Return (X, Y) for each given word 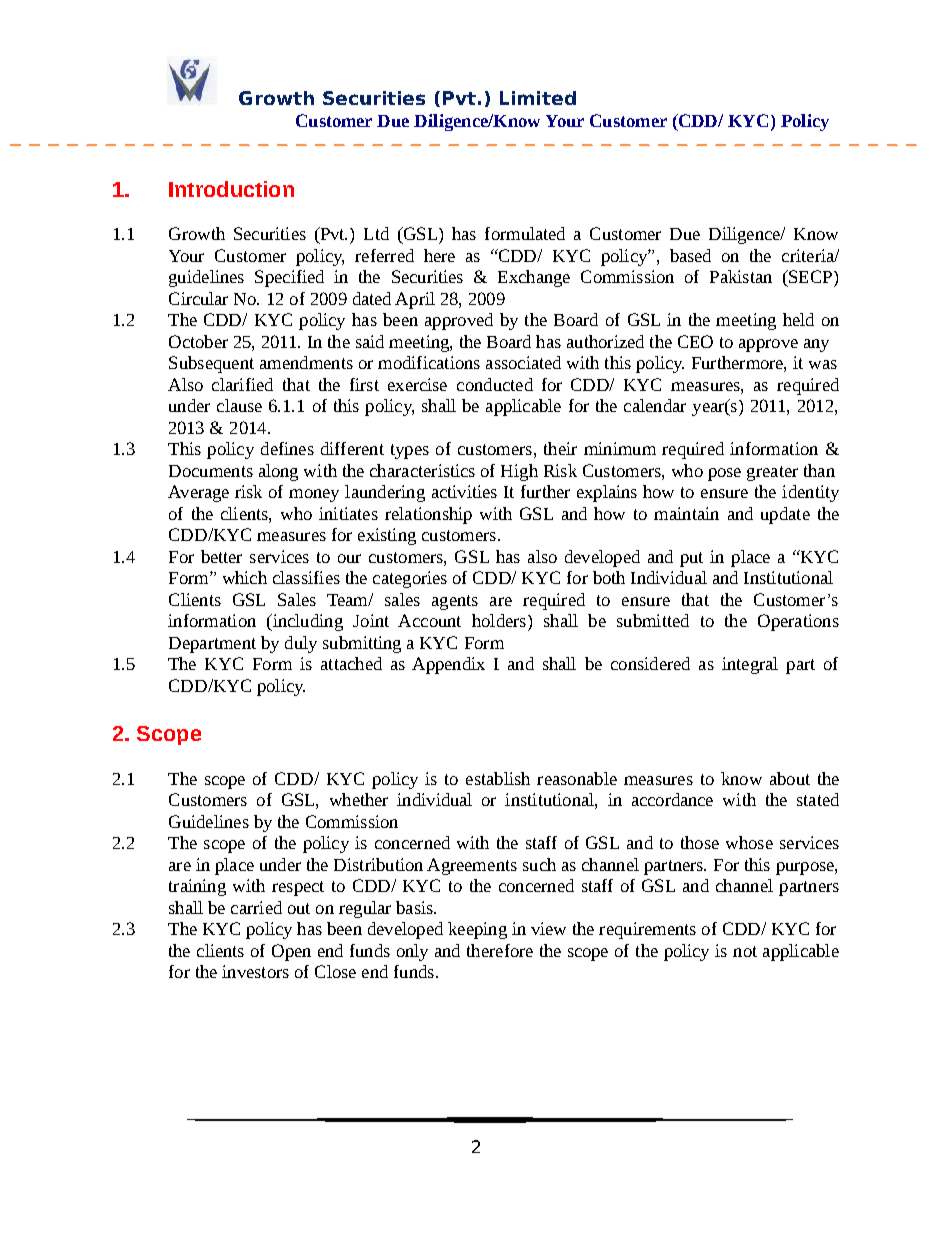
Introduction (231, 189)
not (745, 951)
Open (291, 952)
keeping (477, 930)
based (690, 255)
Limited (538, 98)
